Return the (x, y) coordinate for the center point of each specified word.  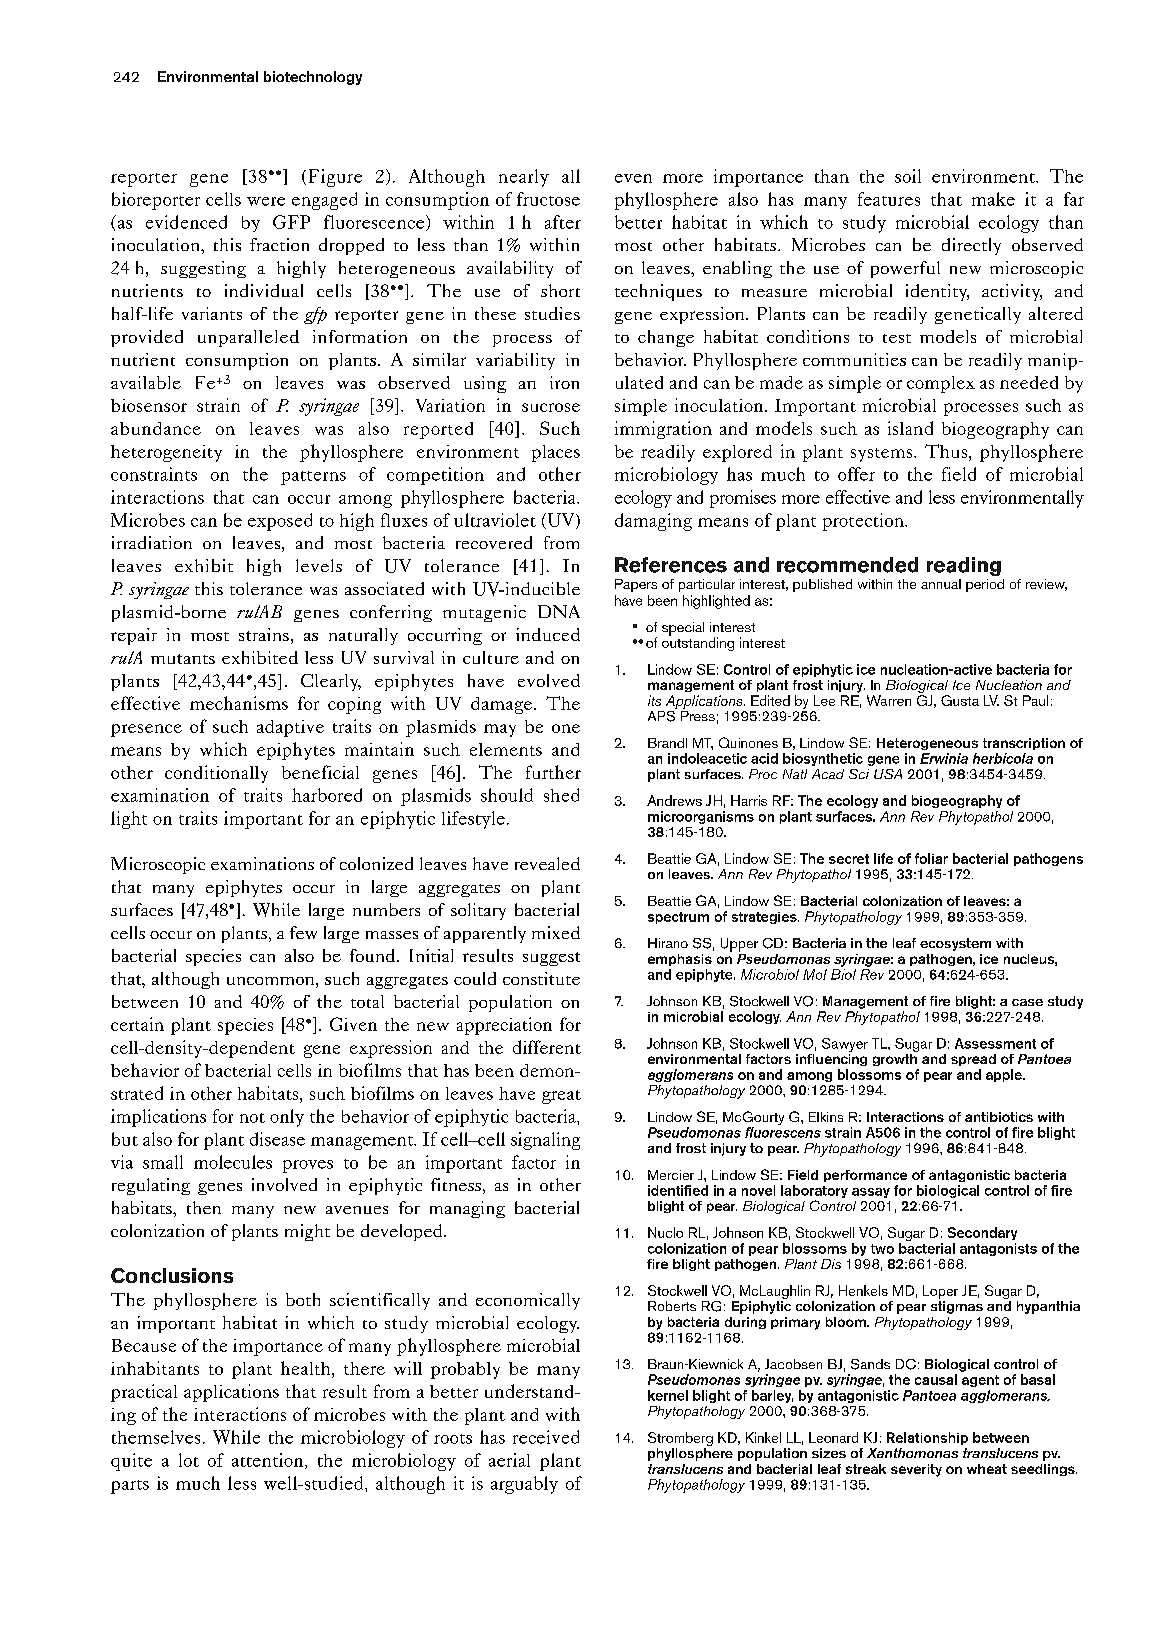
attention (269, 1461)
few (303, 932)
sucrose (551, 407)
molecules (233, 1162)
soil (908, 176)
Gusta (960, 700)
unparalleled (248, 338)
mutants (183, 659)
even (633, 178)
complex (941, 384)
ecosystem (955, 944)
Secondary (982, 1233)
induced (548, 634)
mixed (556, 932)
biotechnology (313, 78)
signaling (545, 1141)
